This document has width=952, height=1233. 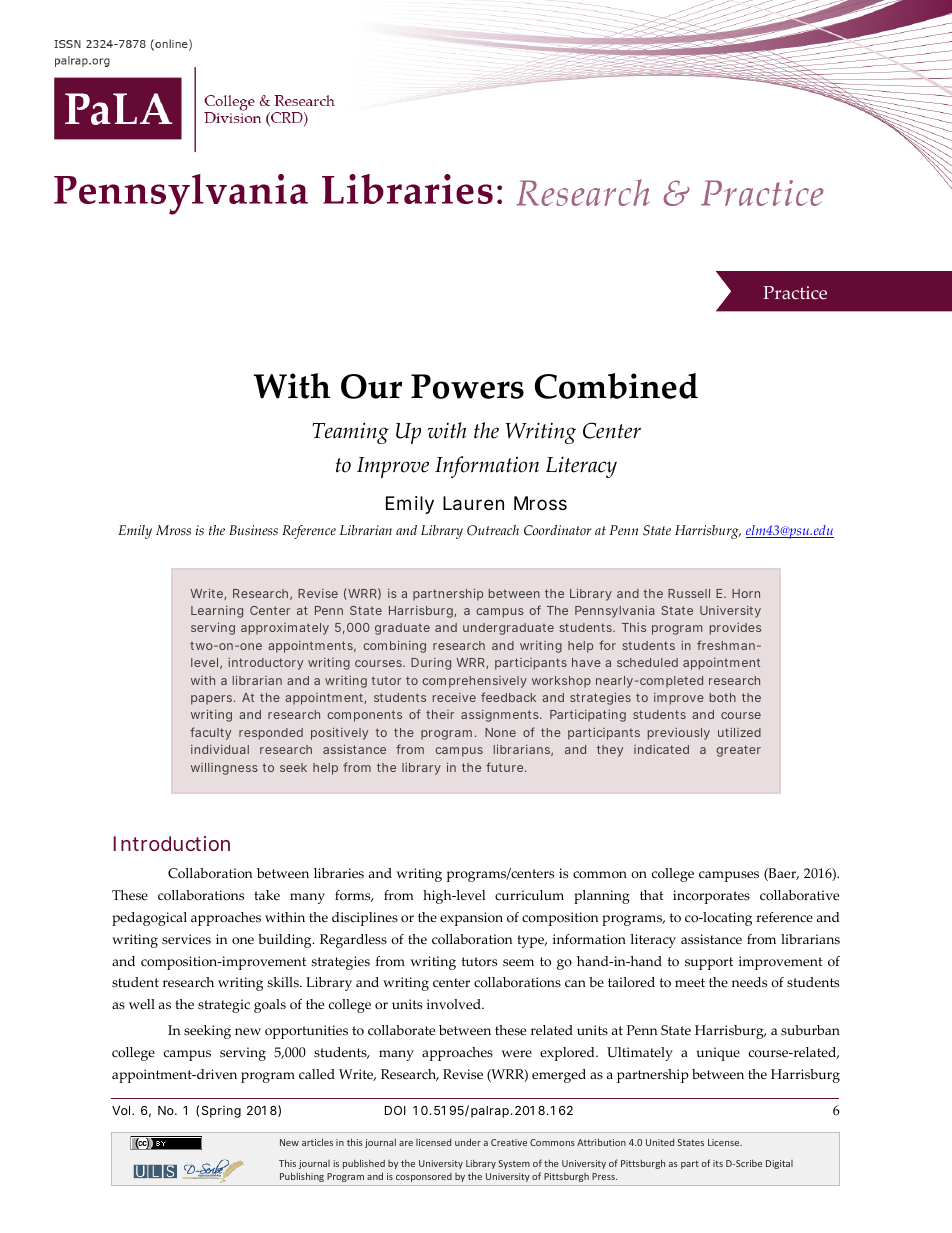 What do you see at coordinates (709, 963) in the document?
I see `support` at bounding box center [709, 963].
